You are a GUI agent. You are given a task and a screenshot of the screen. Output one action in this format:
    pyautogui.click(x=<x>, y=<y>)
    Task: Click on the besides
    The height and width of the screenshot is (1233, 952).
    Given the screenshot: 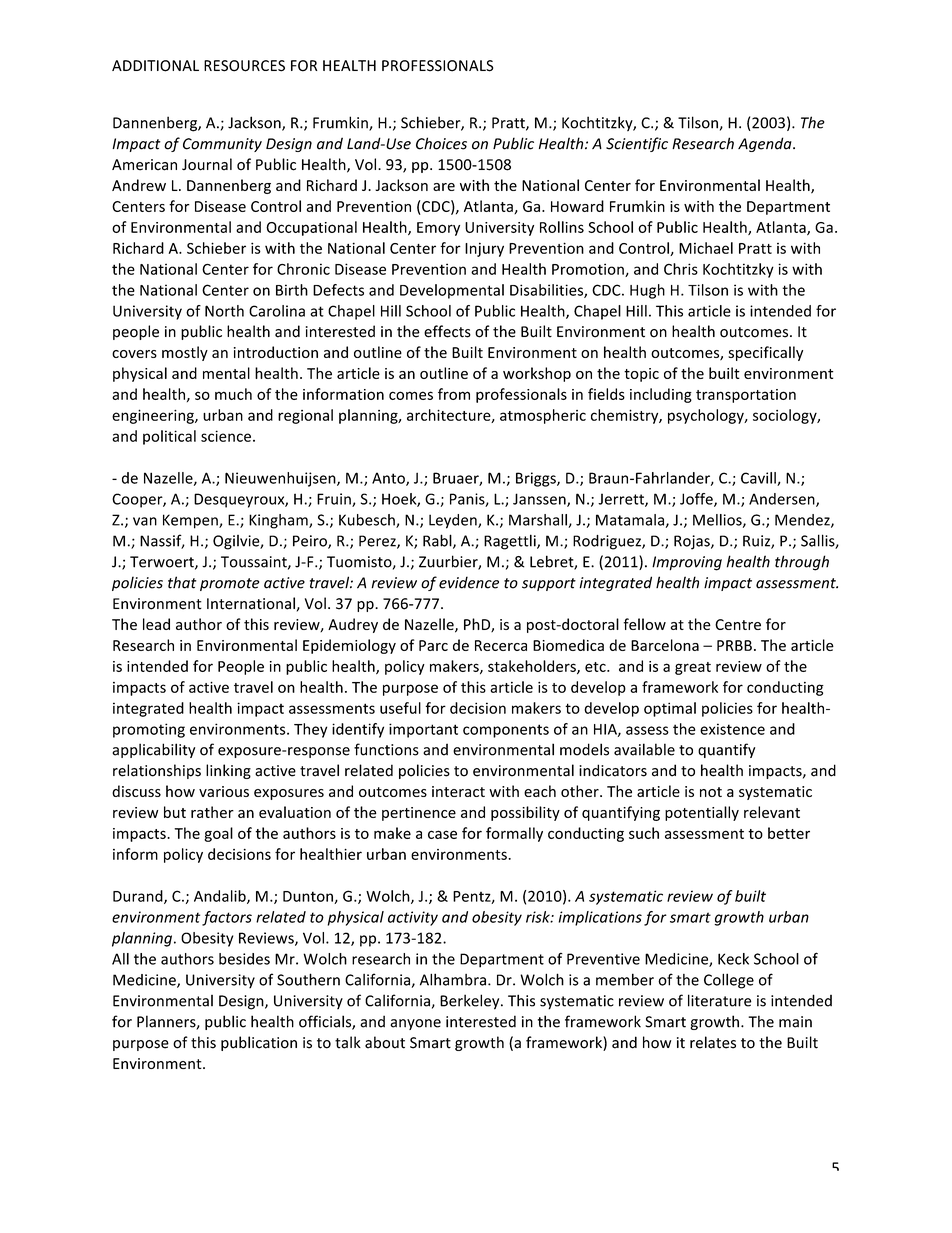 What is the action you would take?
    pyautogui.click(x=244, y=959)
